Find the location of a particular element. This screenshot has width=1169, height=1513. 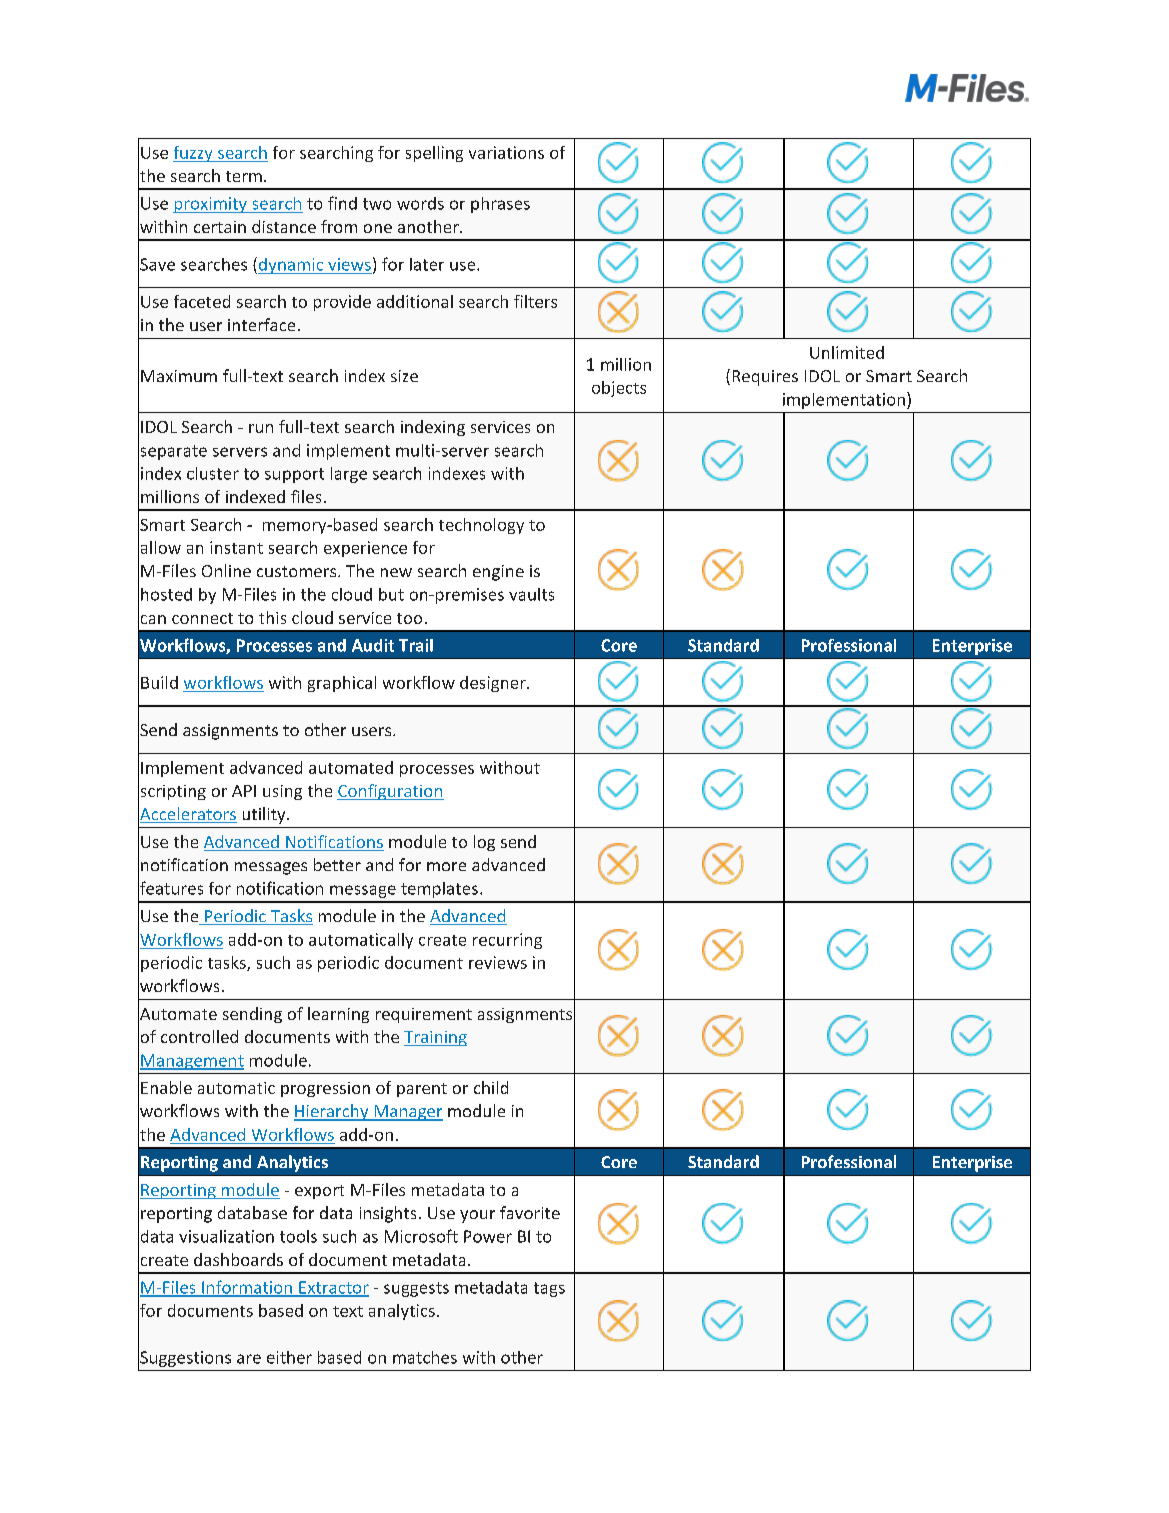

favorite is located at coordinates (530, 1212).
